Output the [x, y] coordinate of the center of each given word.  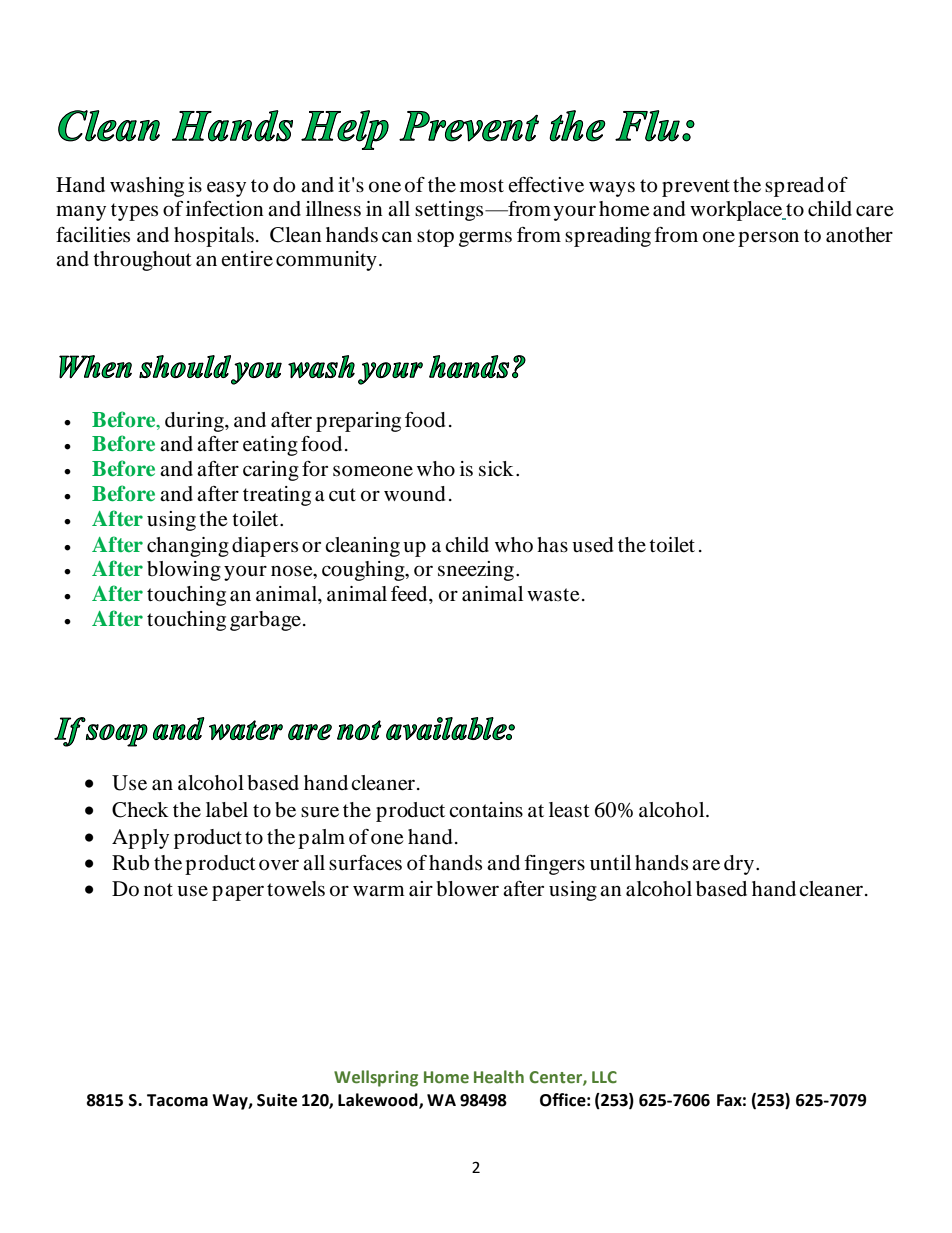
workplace [737, 211]
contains [486, 810]
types [134, 212]
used [593, 545]
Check [140, 810]
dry [740, 865]
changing [188, 547]
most [482, 186]
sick [496, 469]
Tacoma [177, 1100]
